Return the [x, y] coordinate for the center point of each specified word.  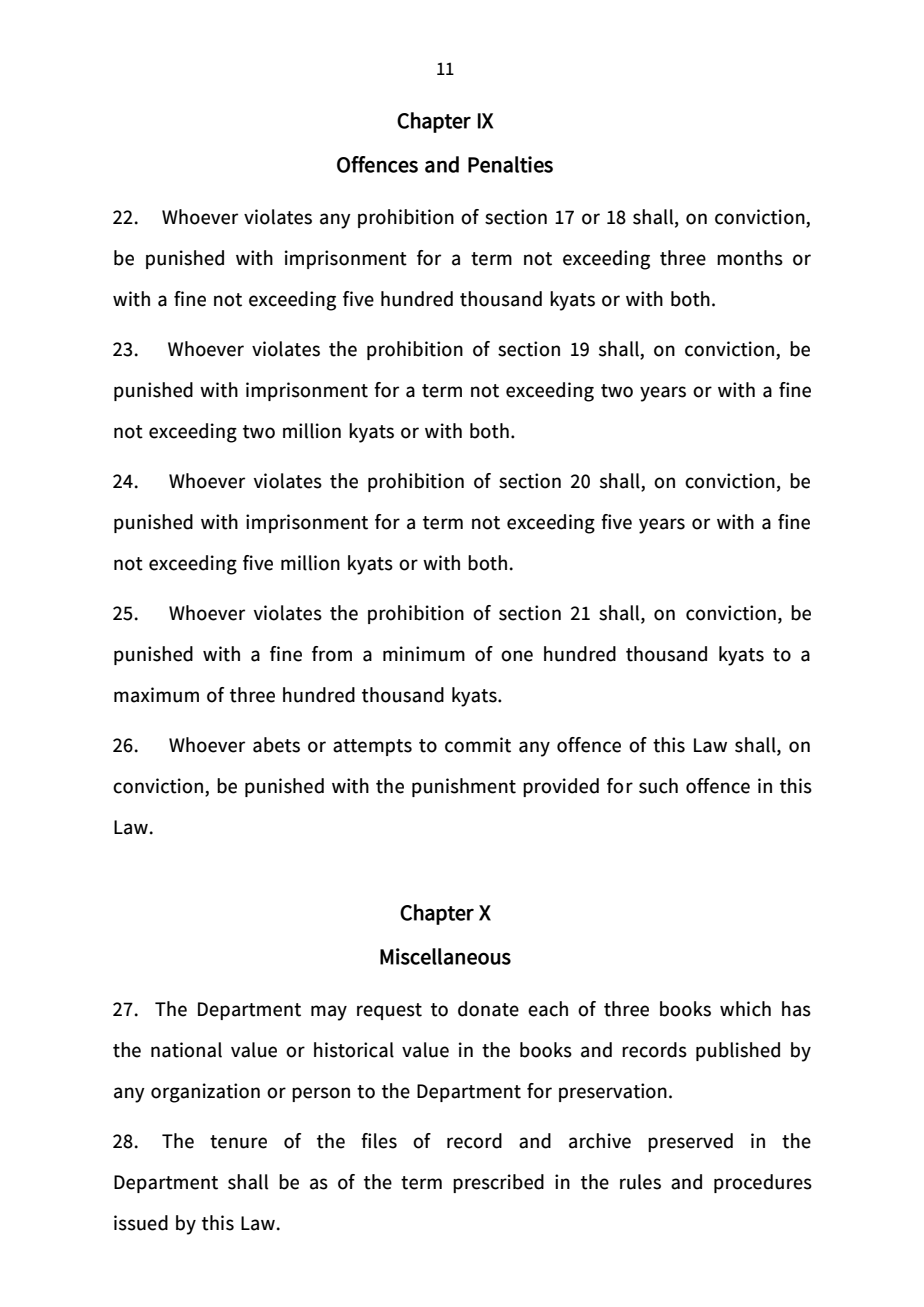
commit [478, 745]
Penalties [510, 164]
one [517, 656]
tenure [238, 1142]
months [750, 258]
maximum [156, 695]
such [658, 786]
